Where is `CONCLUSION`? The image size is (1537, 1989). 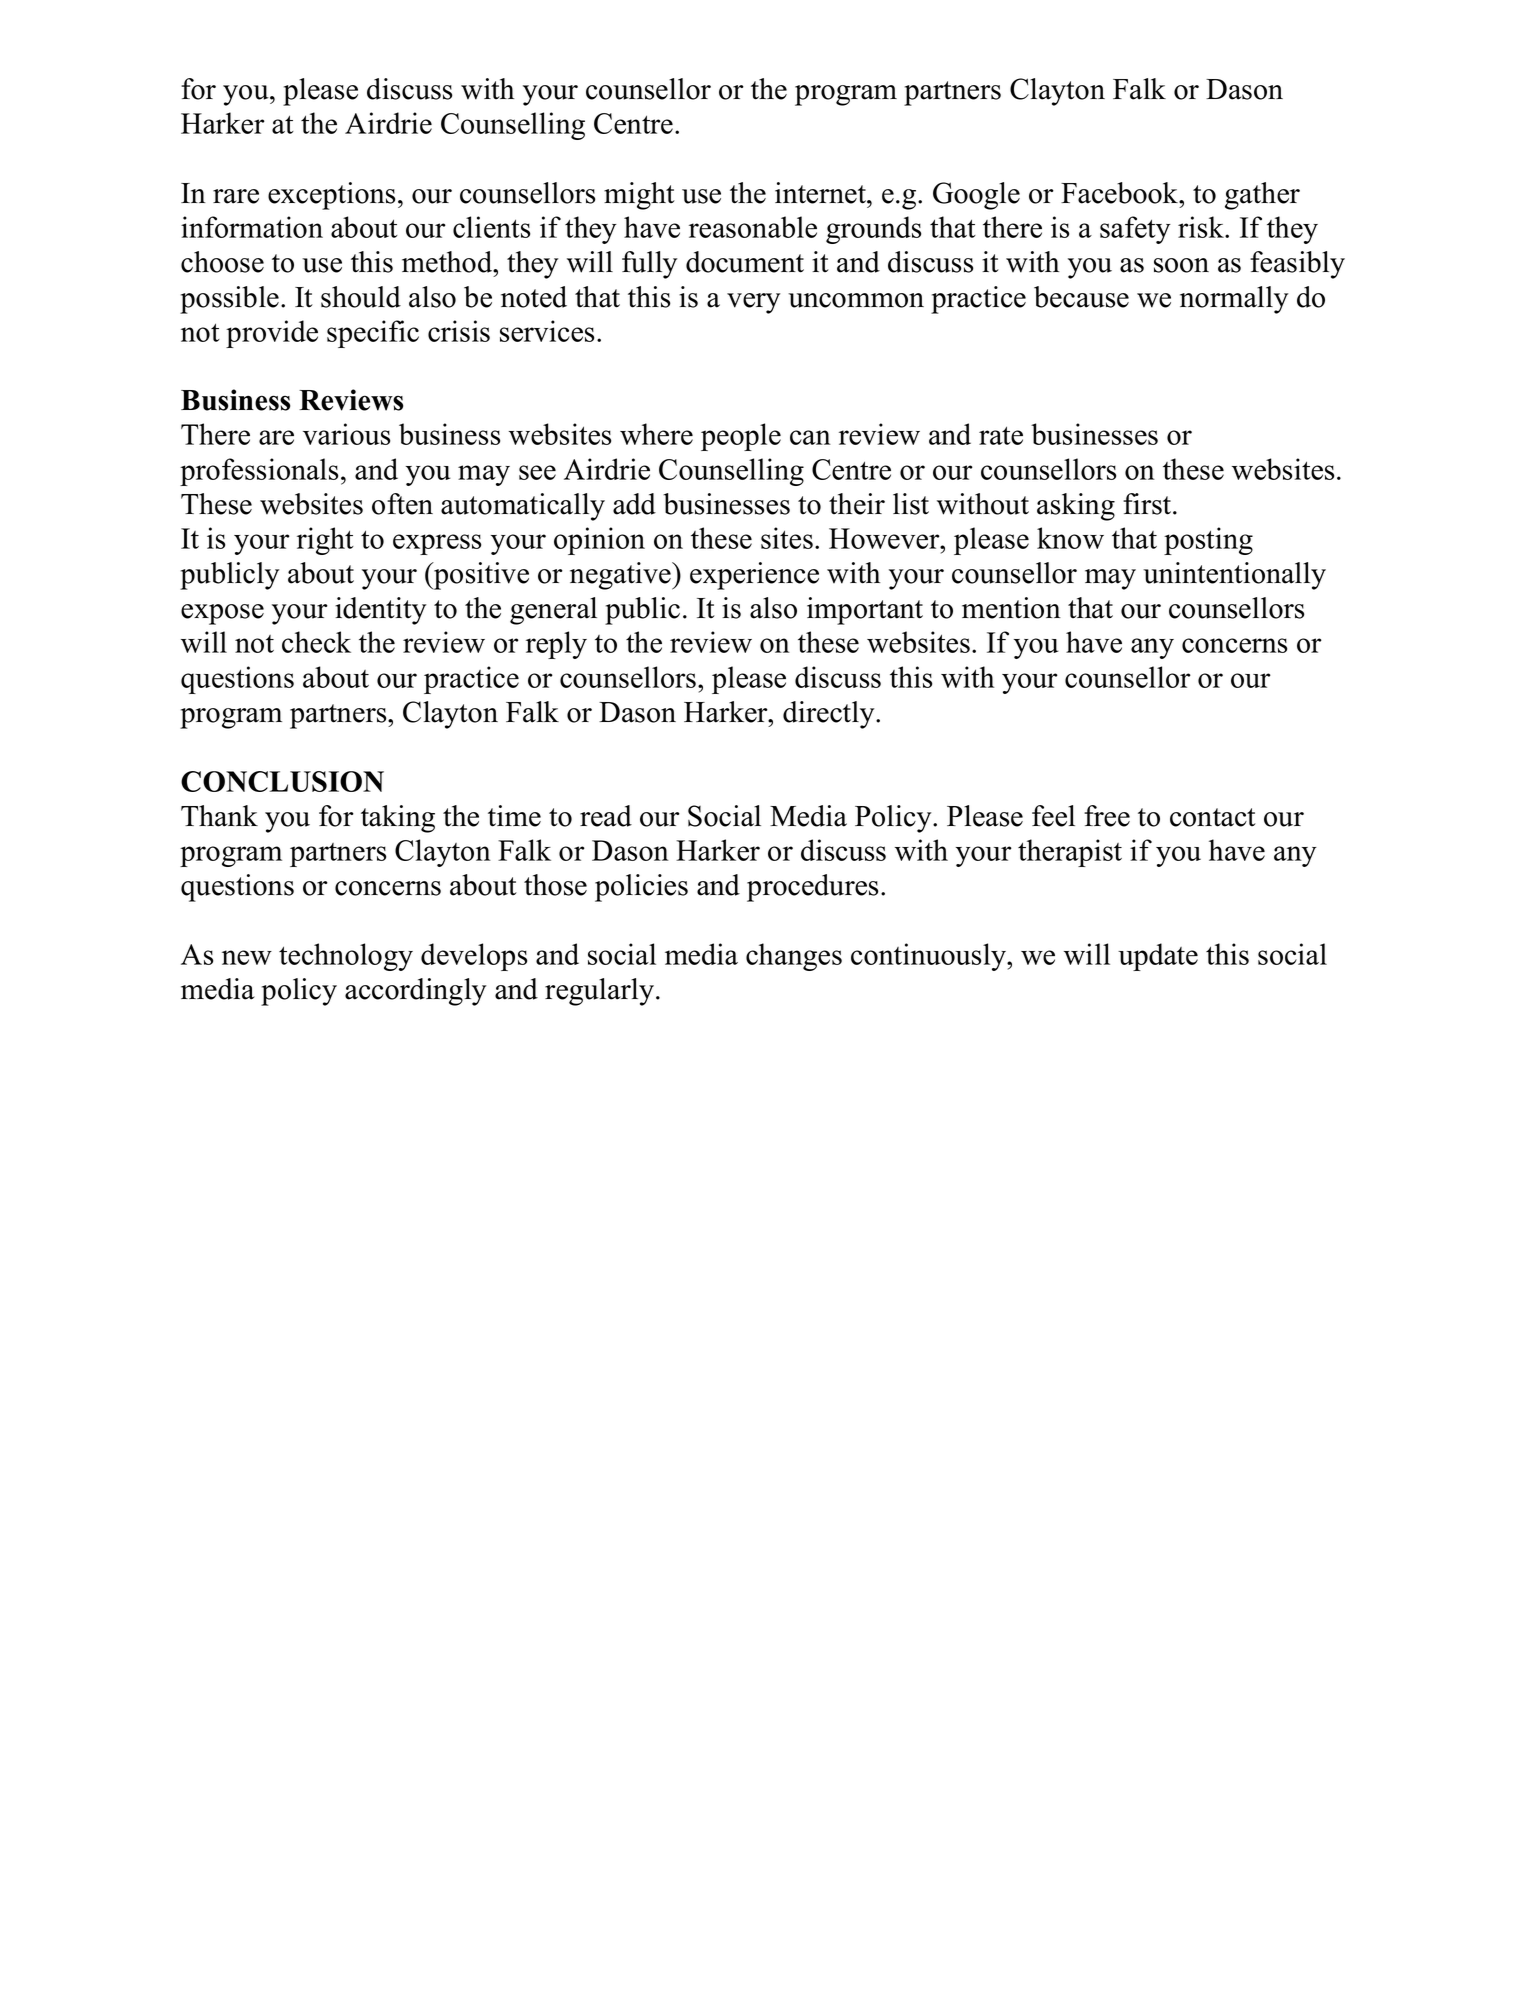
CONCLUSION is located at coordinates (282, 781).
